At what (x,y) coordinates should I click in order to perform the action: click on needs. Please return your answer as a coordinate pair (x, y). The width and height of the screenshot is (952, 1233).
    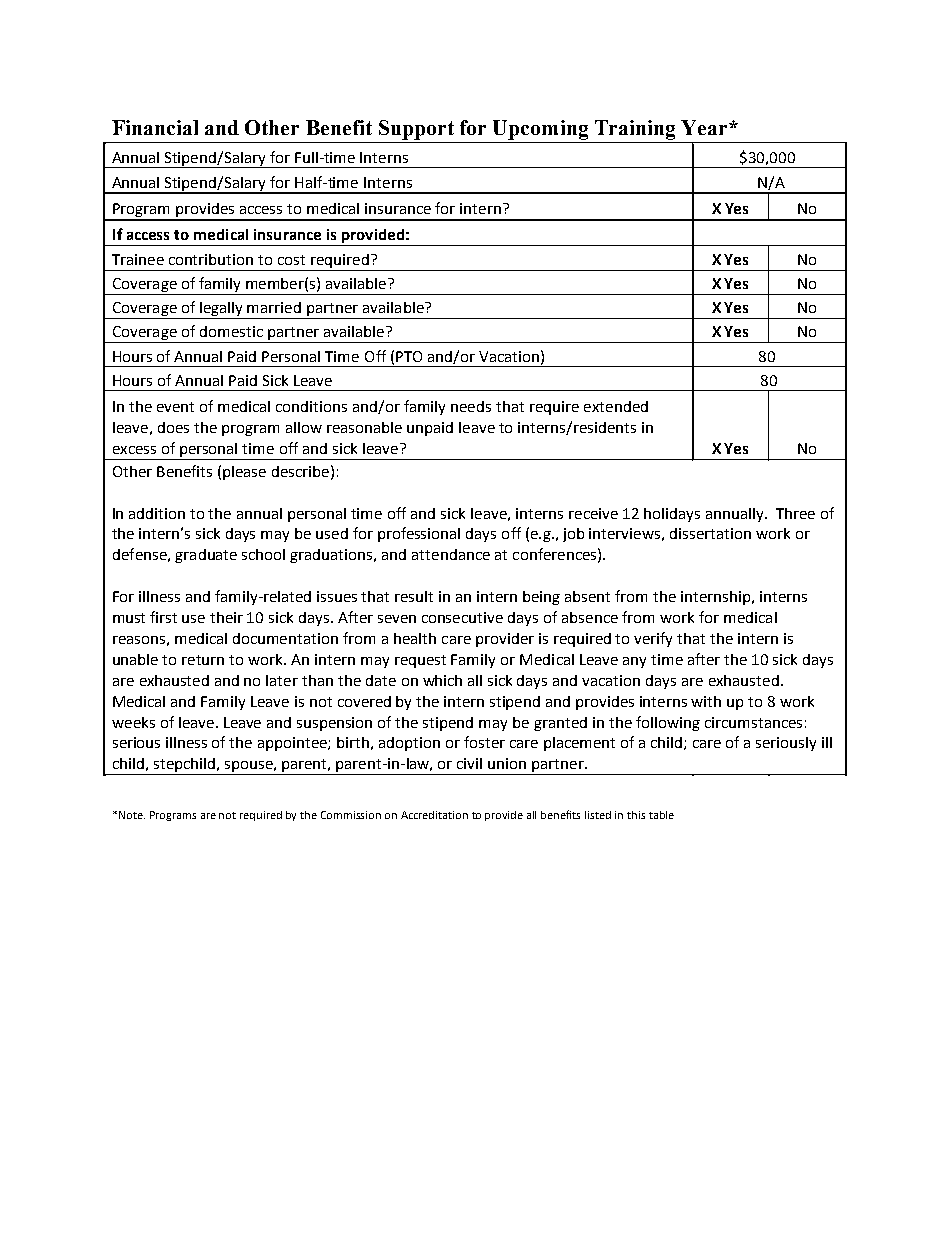
    Looking at the image, I should click on (471, 406).
